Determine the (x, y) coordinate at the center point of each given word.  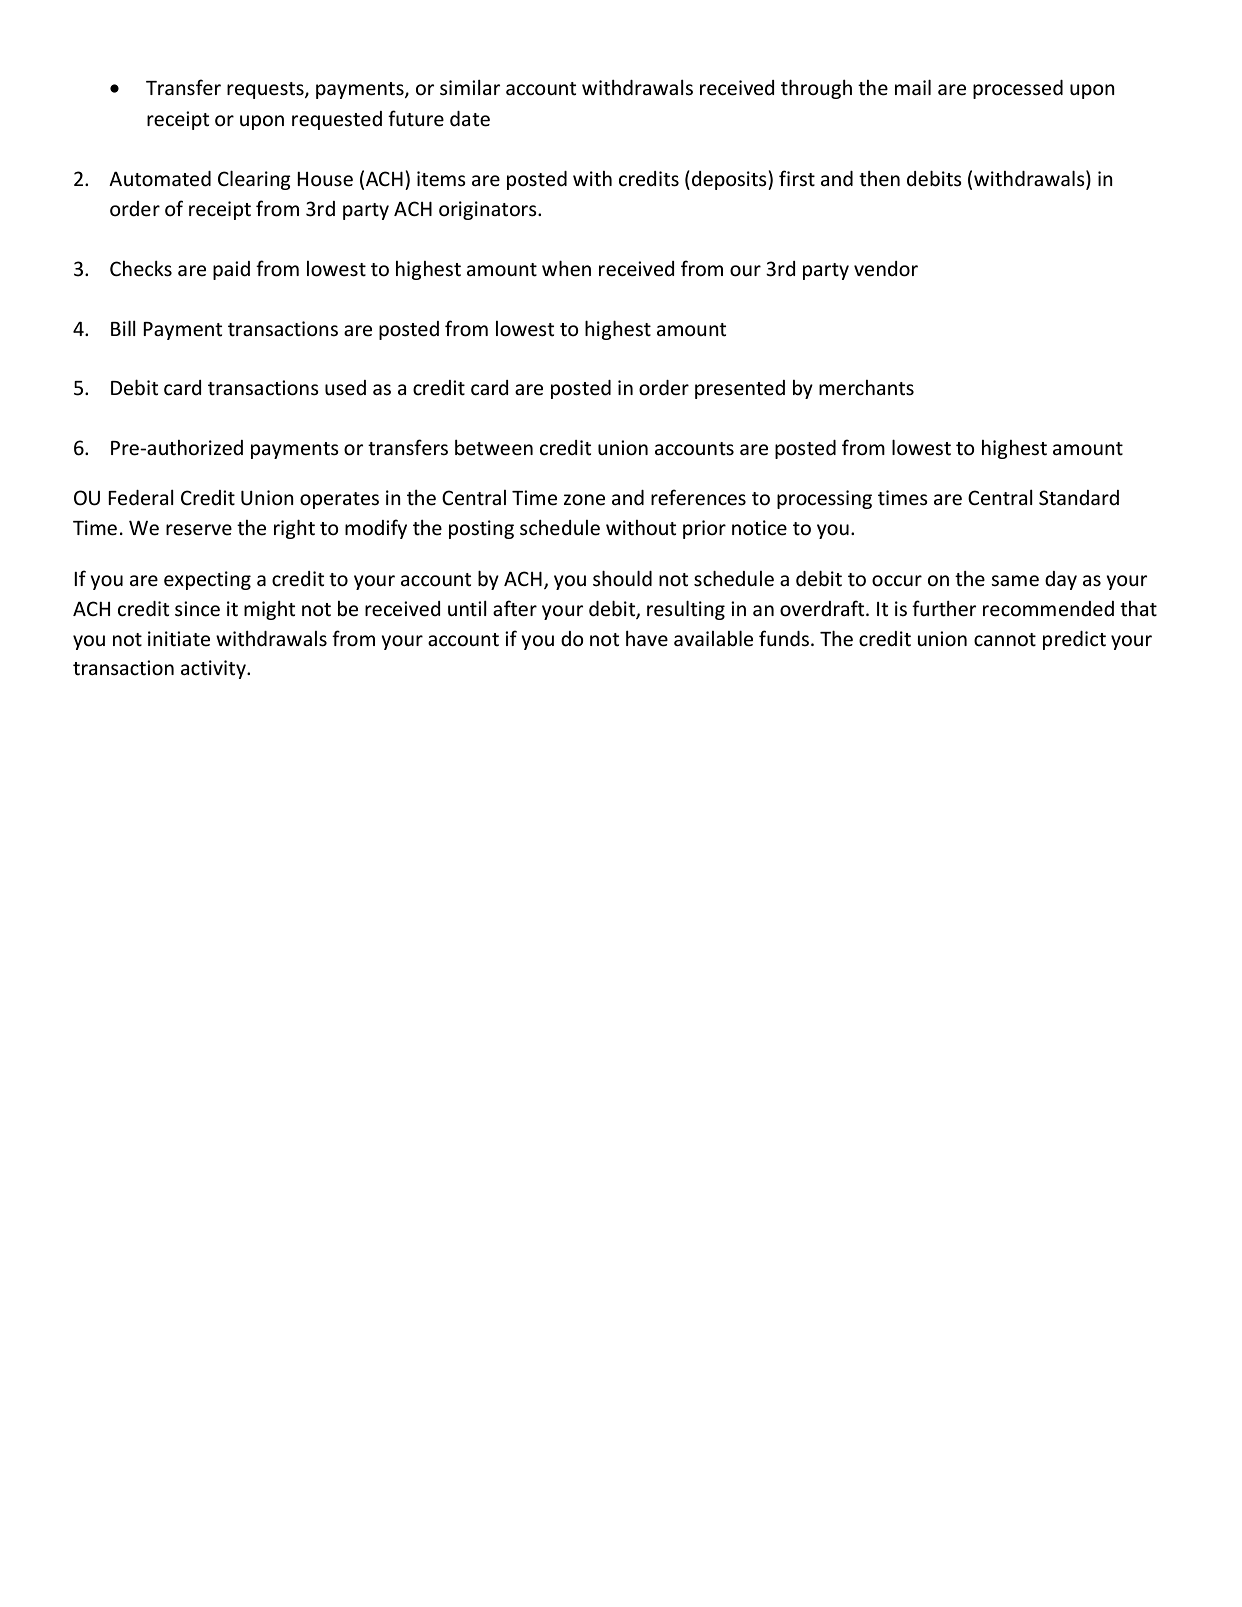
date (470, 119)
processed (1018, 89)
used (345, 388)
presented (740, 389)
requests (266, 90)
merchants (866, 388)
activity (214, 669)
